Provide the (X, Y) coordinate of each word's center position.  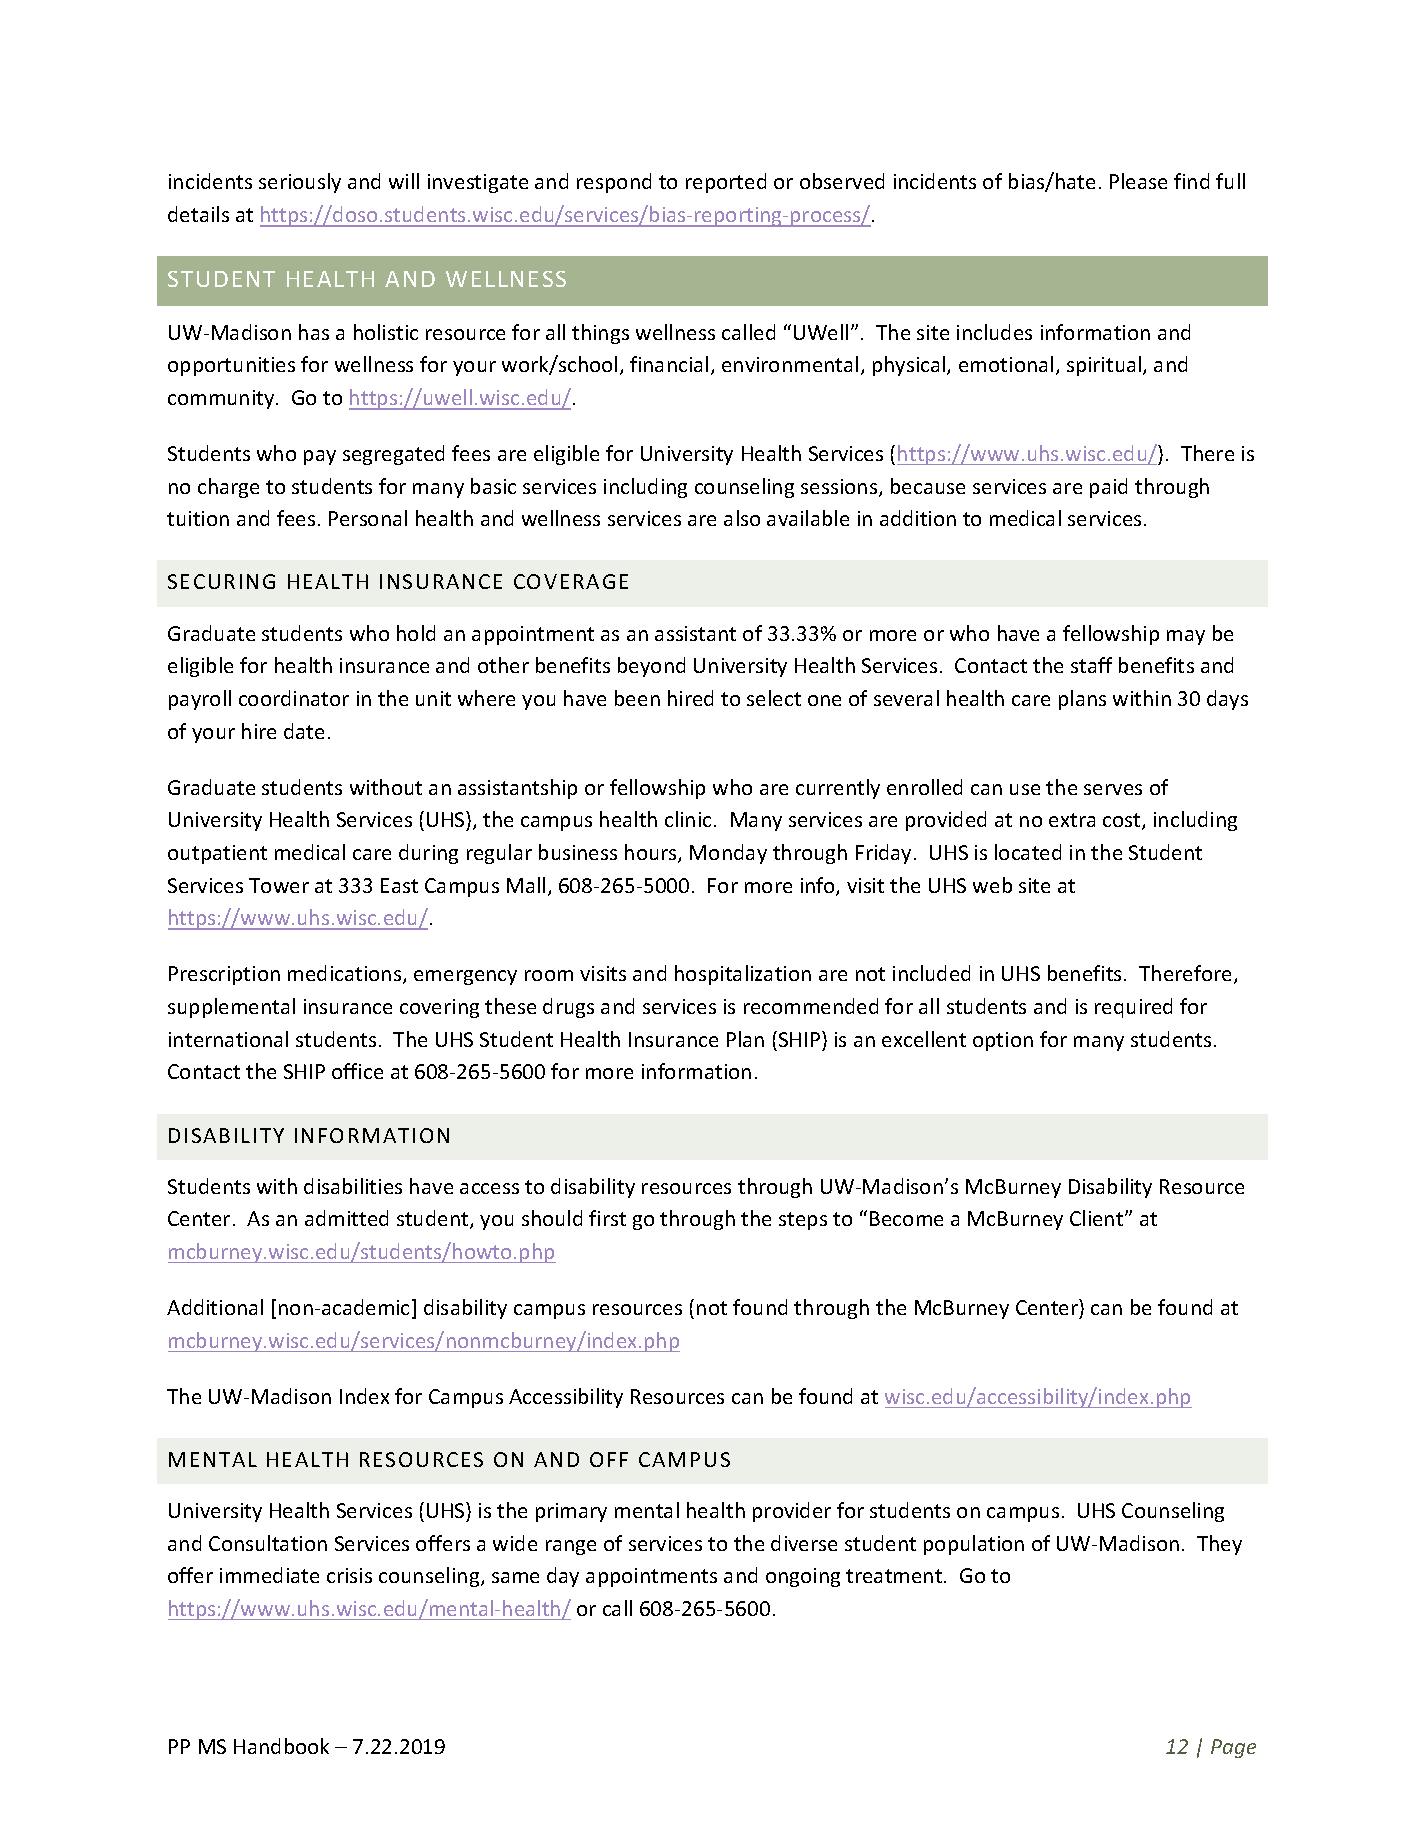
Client (1098, 1218)
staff (1091, 665)
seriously (300, 183)
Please (1138, 181)
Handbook (281, 1746)
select (774, 698)
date (304, 731)
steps (803, 1221)
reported (726, 183)
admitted (346, 1218)
